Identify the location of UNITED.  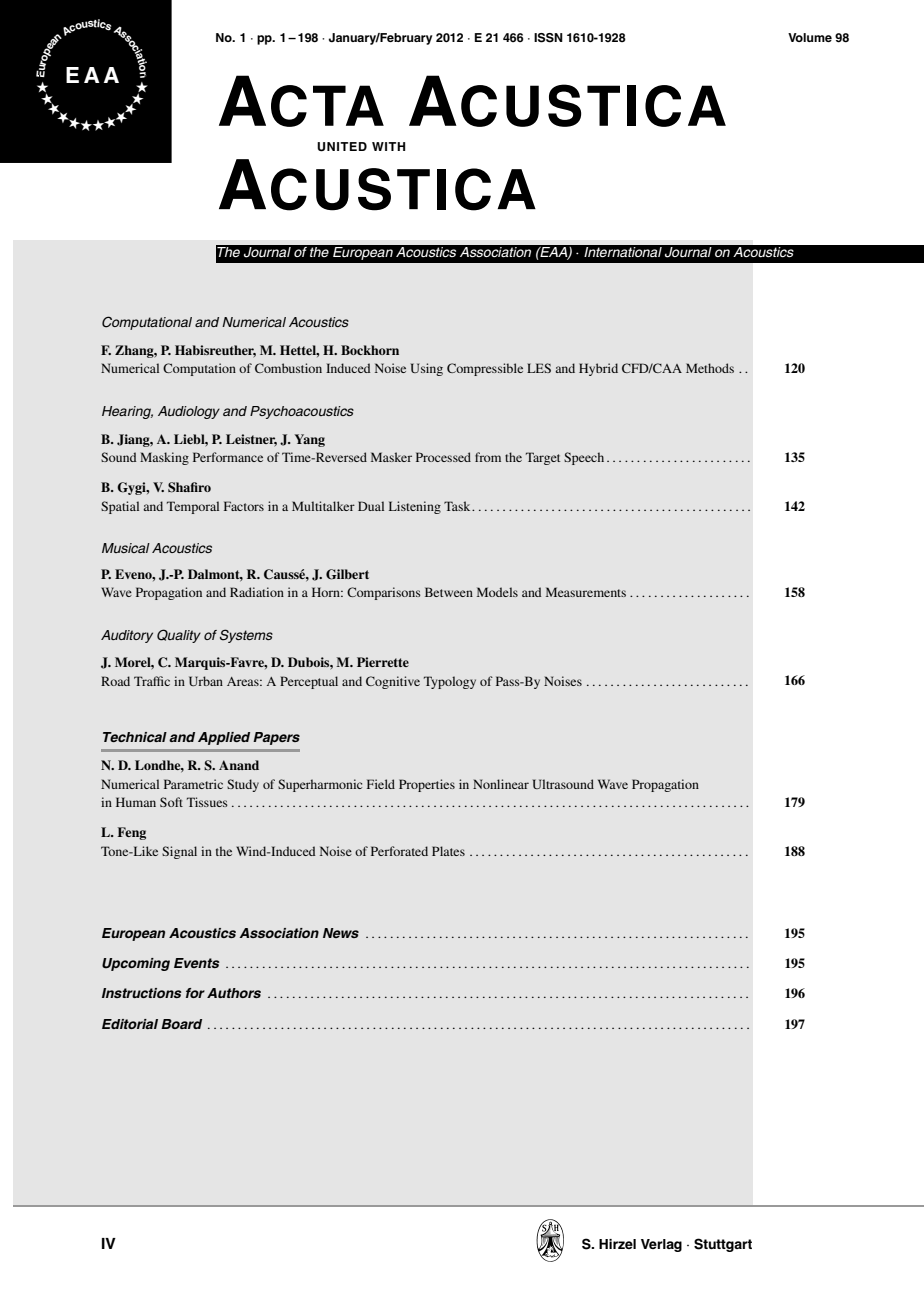
(342, 147).
